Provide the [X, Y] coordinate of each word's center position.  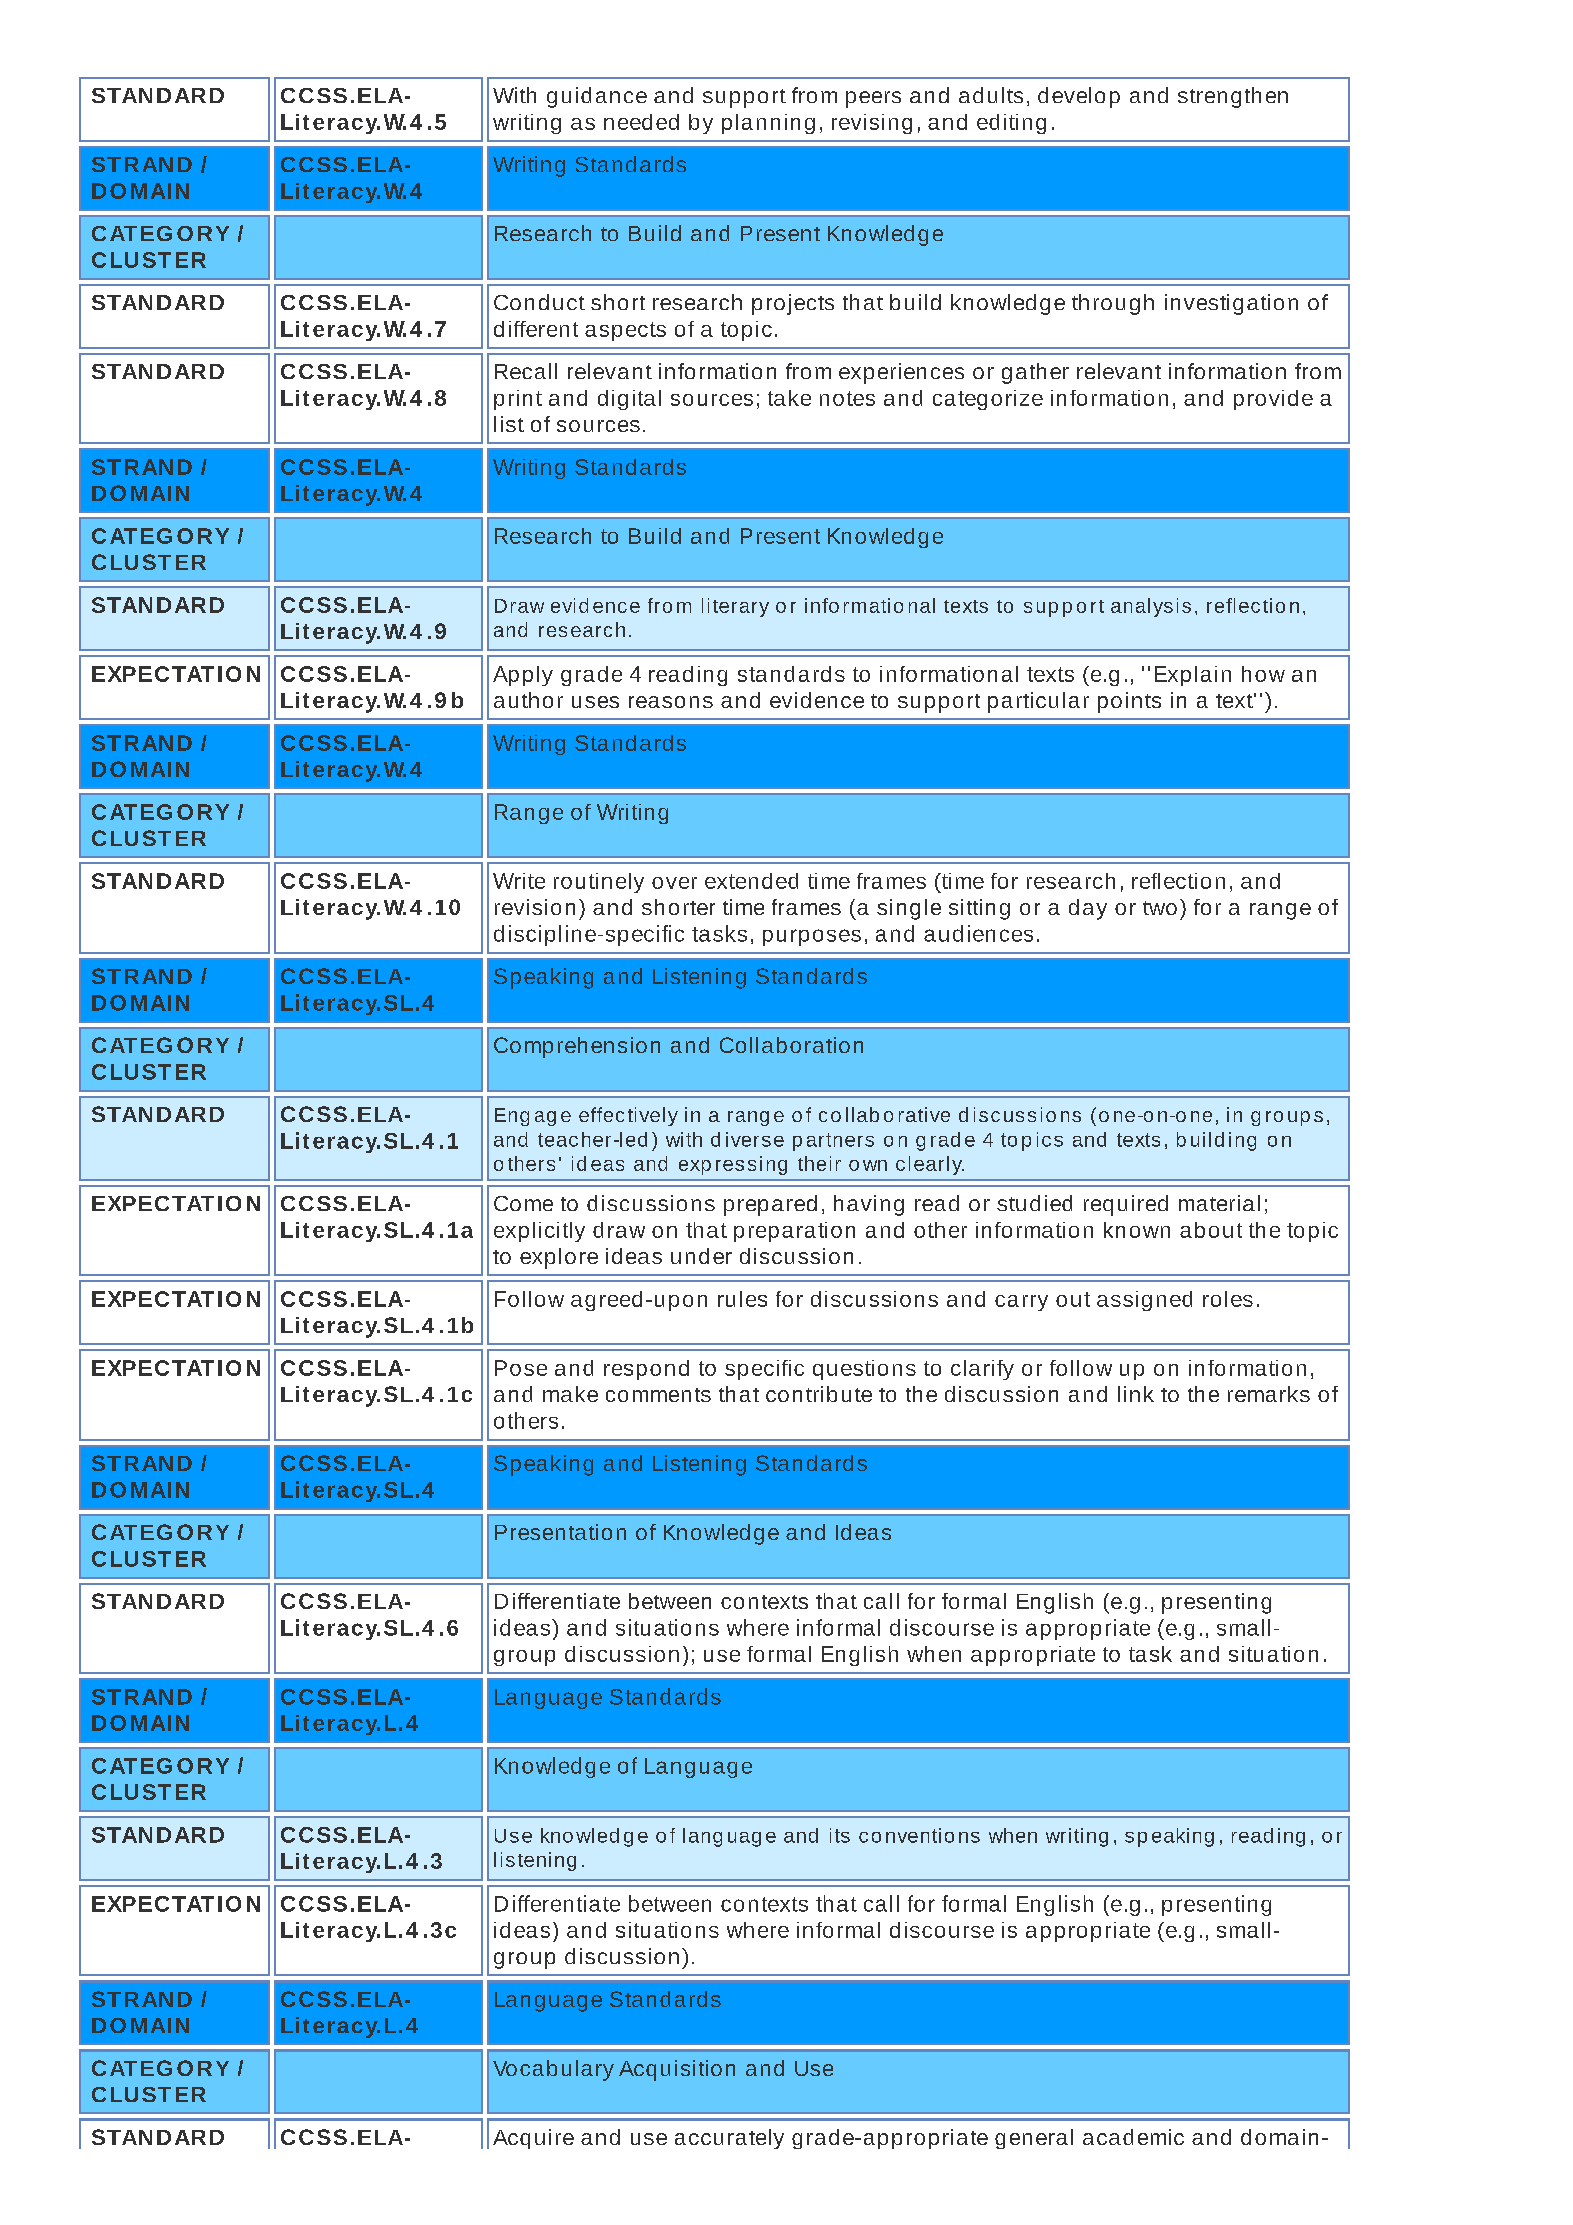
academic [1133, 2137]
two [1160, 908]
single [909, 909]
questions [864, 1370]
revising [872, 124]
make [570, 1394]
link [1136, 1394]
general [1034, 2139]
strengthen [1233, 97]
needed [641, 122]
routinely [599, 883]
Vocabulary [553, 2070]
